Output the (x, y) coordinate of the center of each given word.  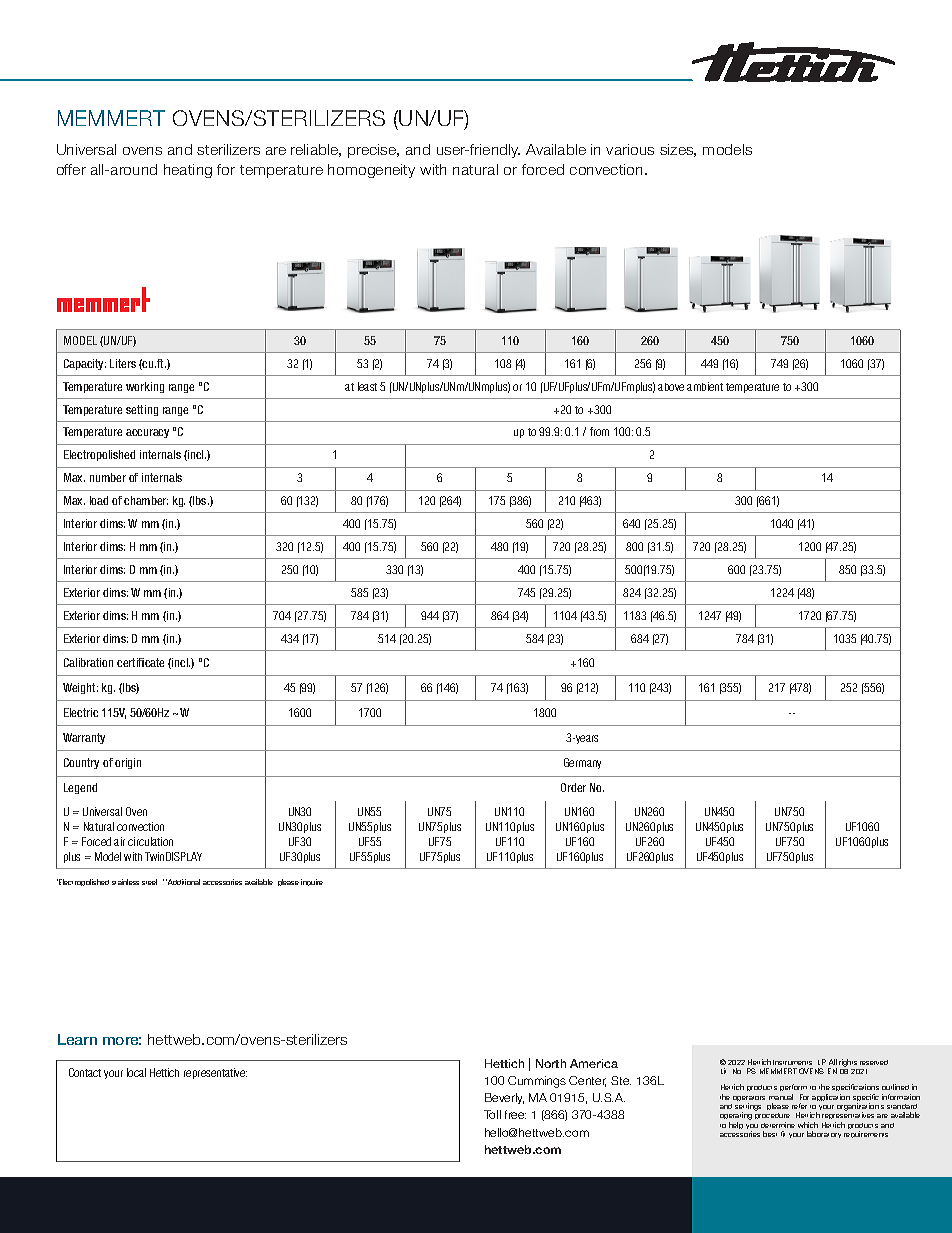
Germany (582, 763)
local (136, 1072)
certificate (140, 662)
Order (573, 787)
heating (188, 171)
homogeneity (371, 171)
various (630, 149)
